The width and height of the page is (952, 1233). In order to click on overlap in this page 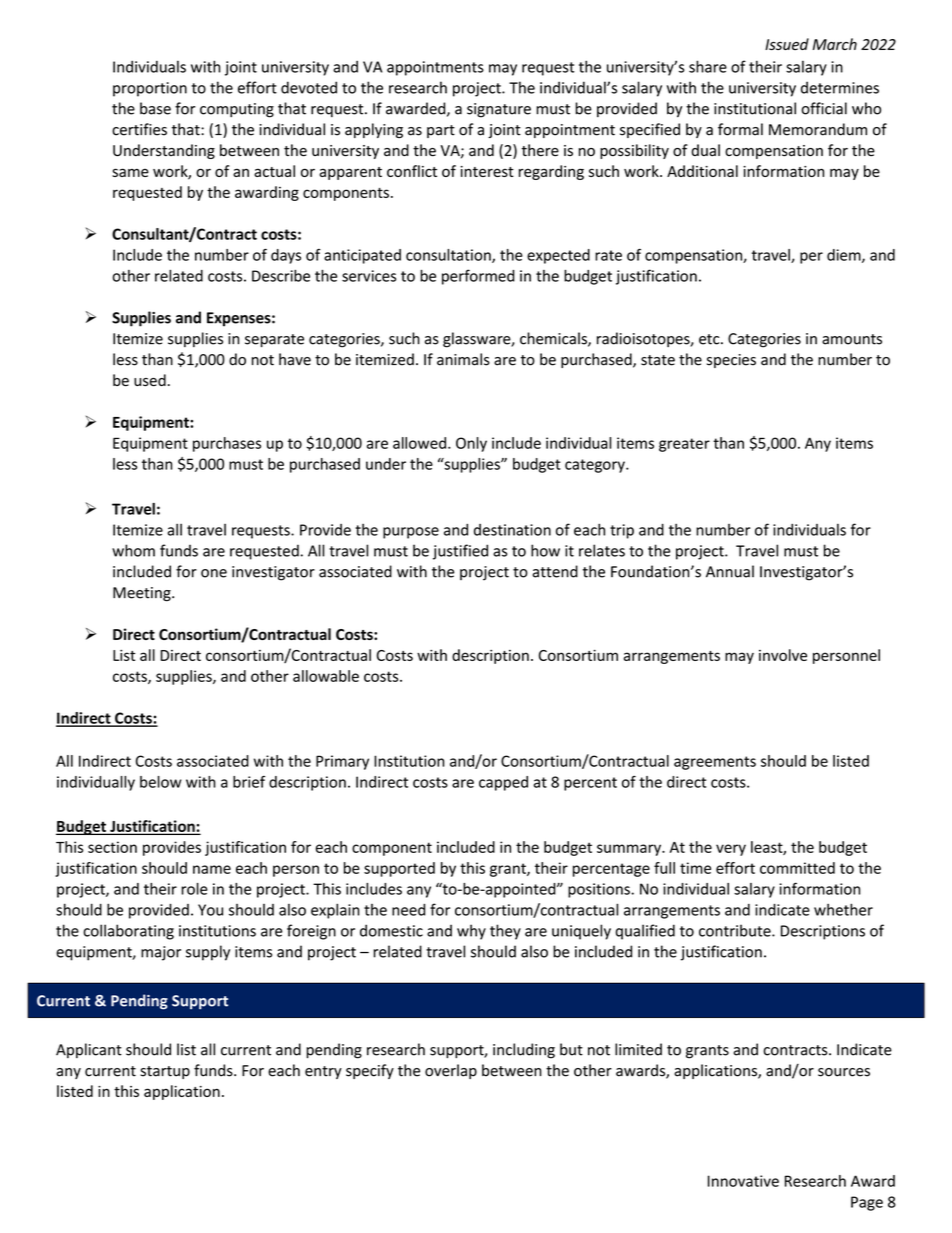, I will do `click(451, 1071)`.
